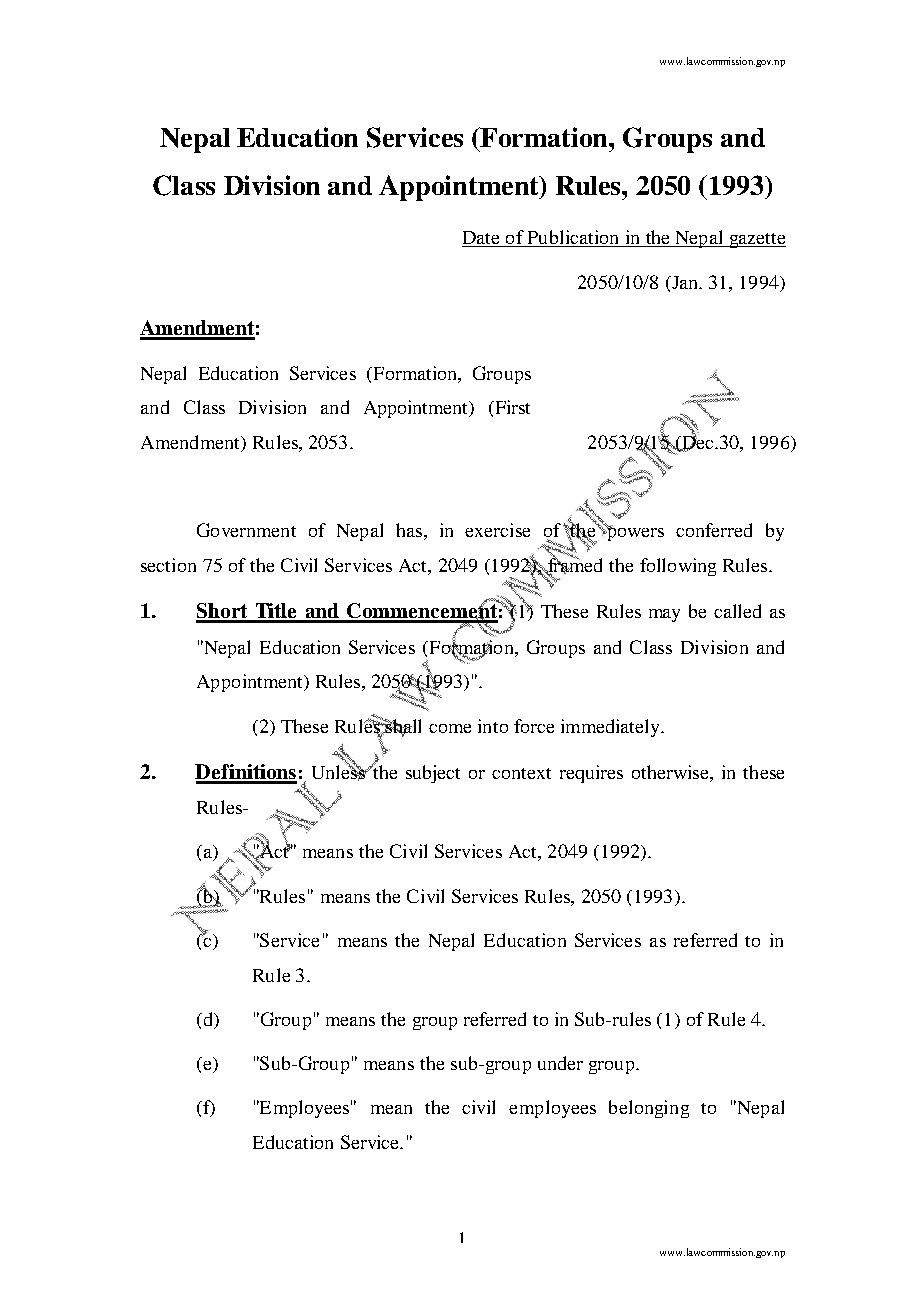  Describe the element at coordinates (450, 728) in the screenshot. I see `come` at that location.
